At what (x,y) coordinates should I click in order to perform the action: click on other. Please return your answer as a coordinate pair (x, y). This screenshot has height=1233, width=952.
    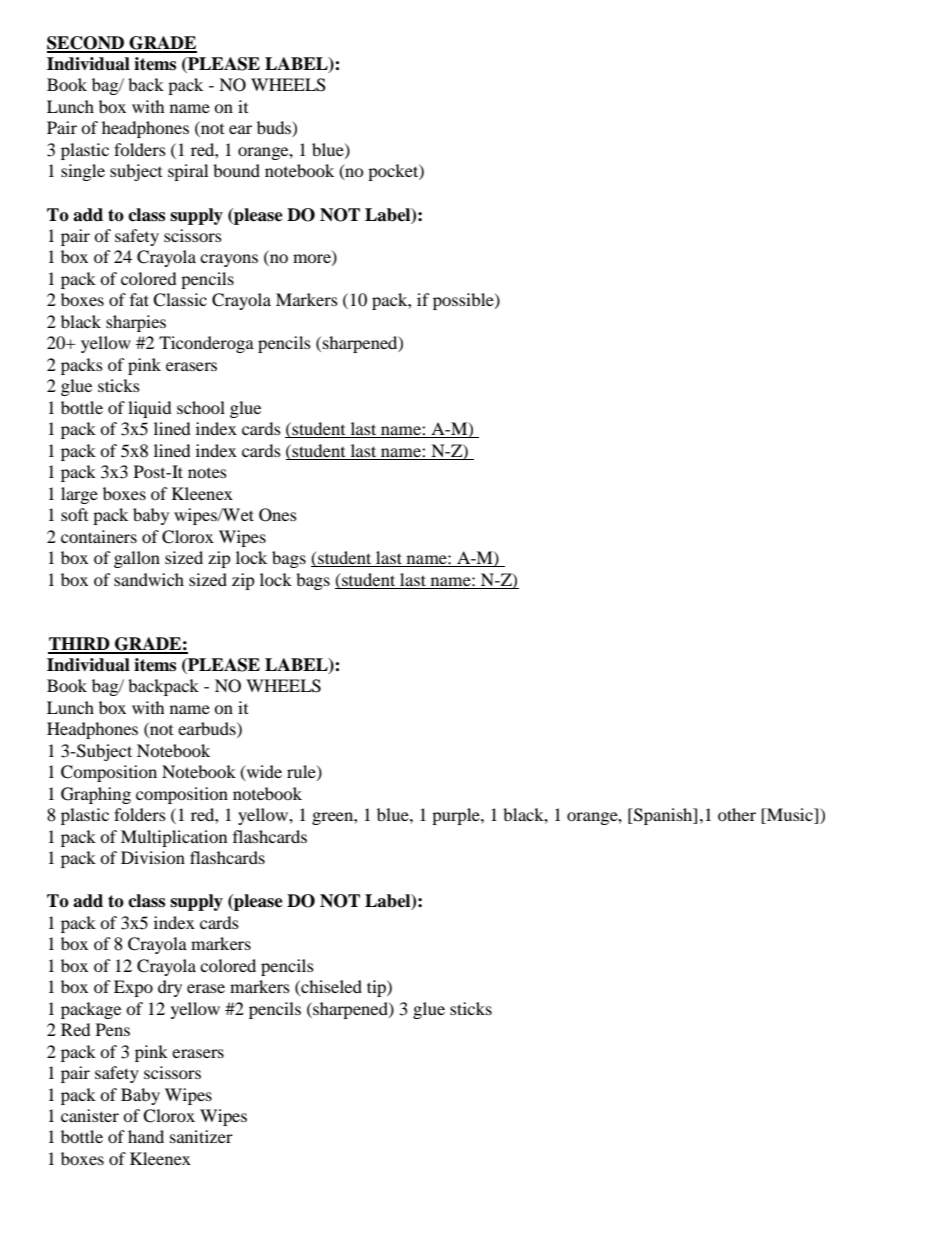
    Looking at the image, I should click on (737, 814).
